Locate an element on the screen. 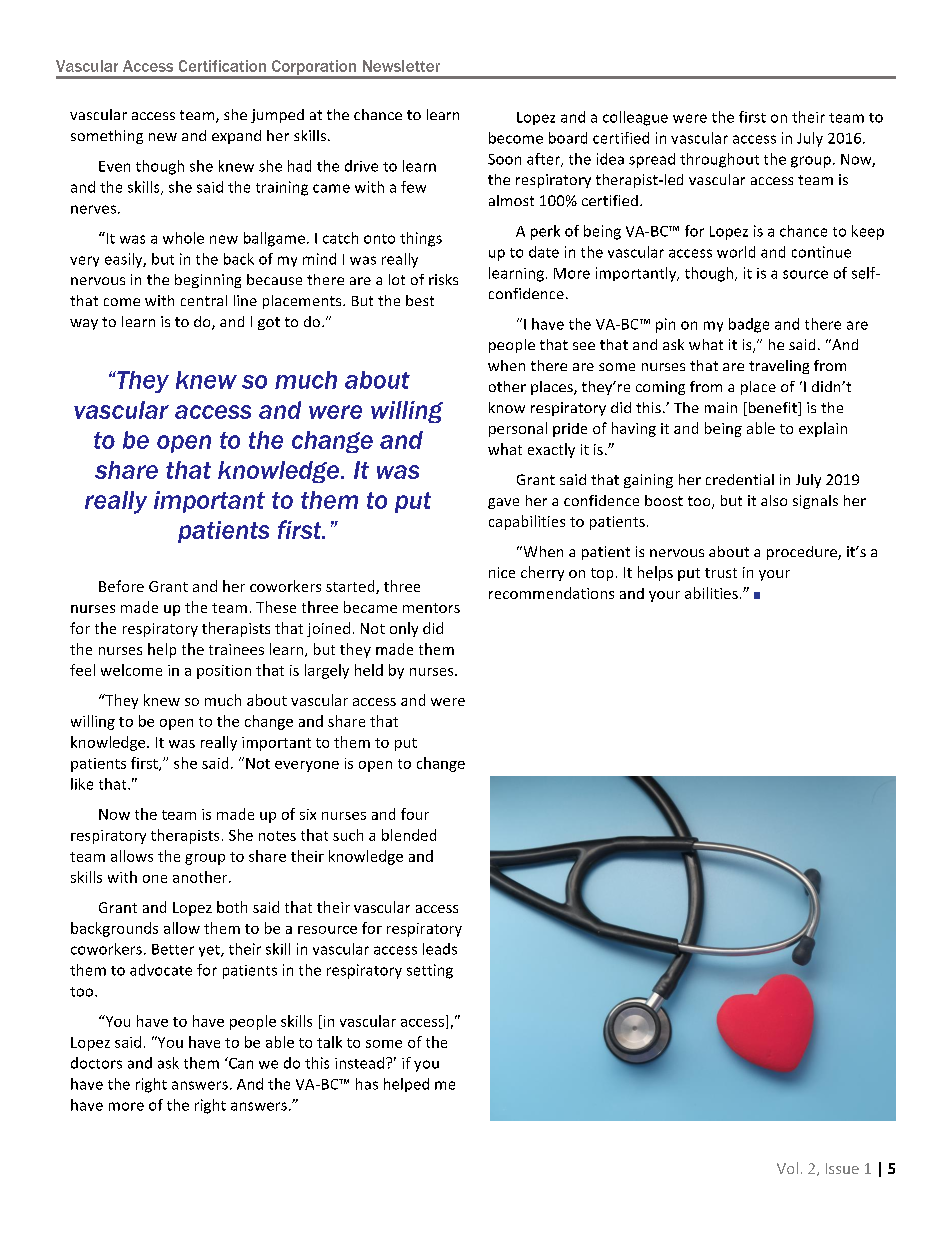  Before is located at coordinates (121, 586).
